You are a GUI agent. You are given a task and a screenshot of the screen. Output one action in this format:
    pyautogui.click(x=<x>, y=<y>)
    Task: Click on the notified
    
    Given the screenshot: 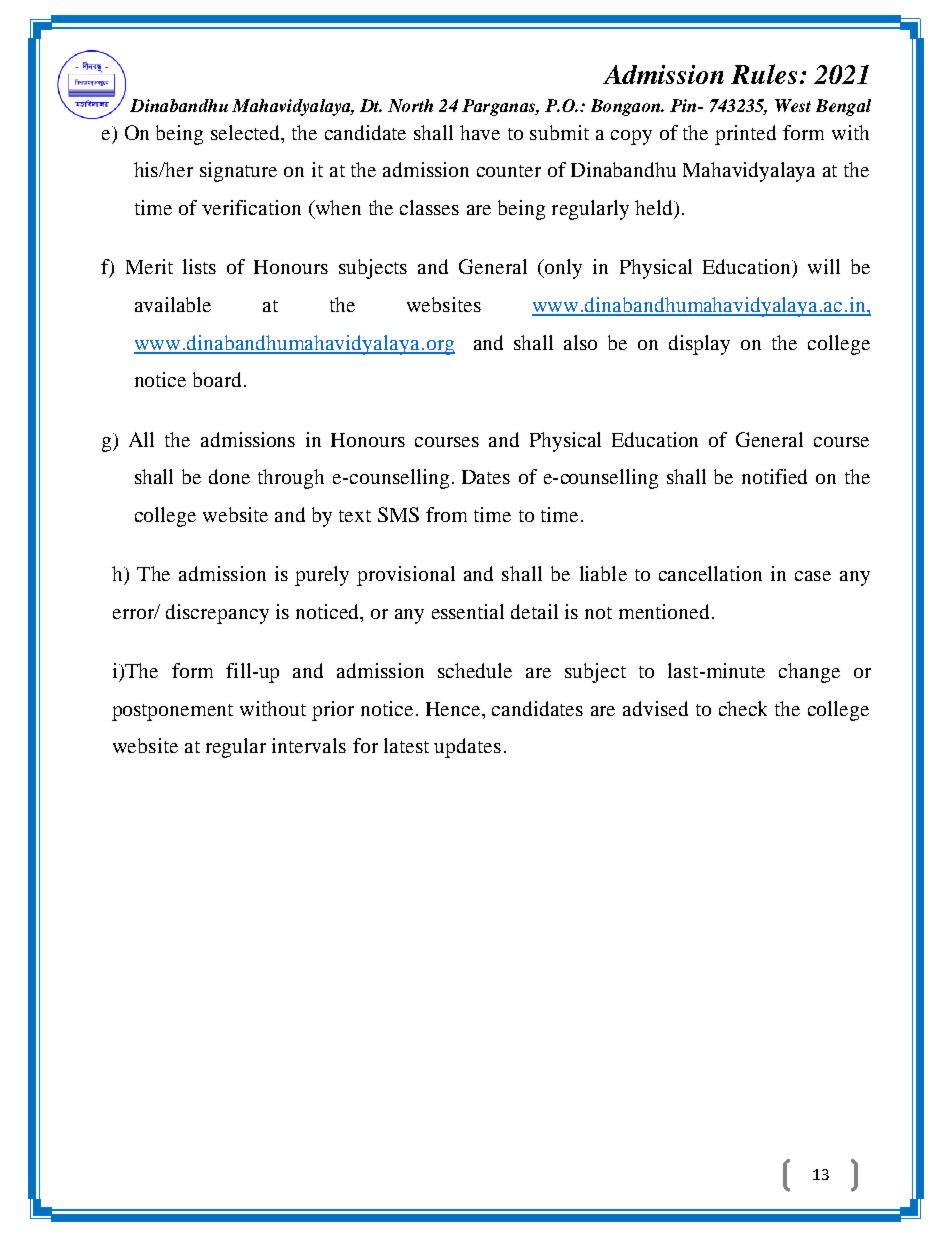 What is the action you would take?
    pyautogui.click(x=774, y=476)
